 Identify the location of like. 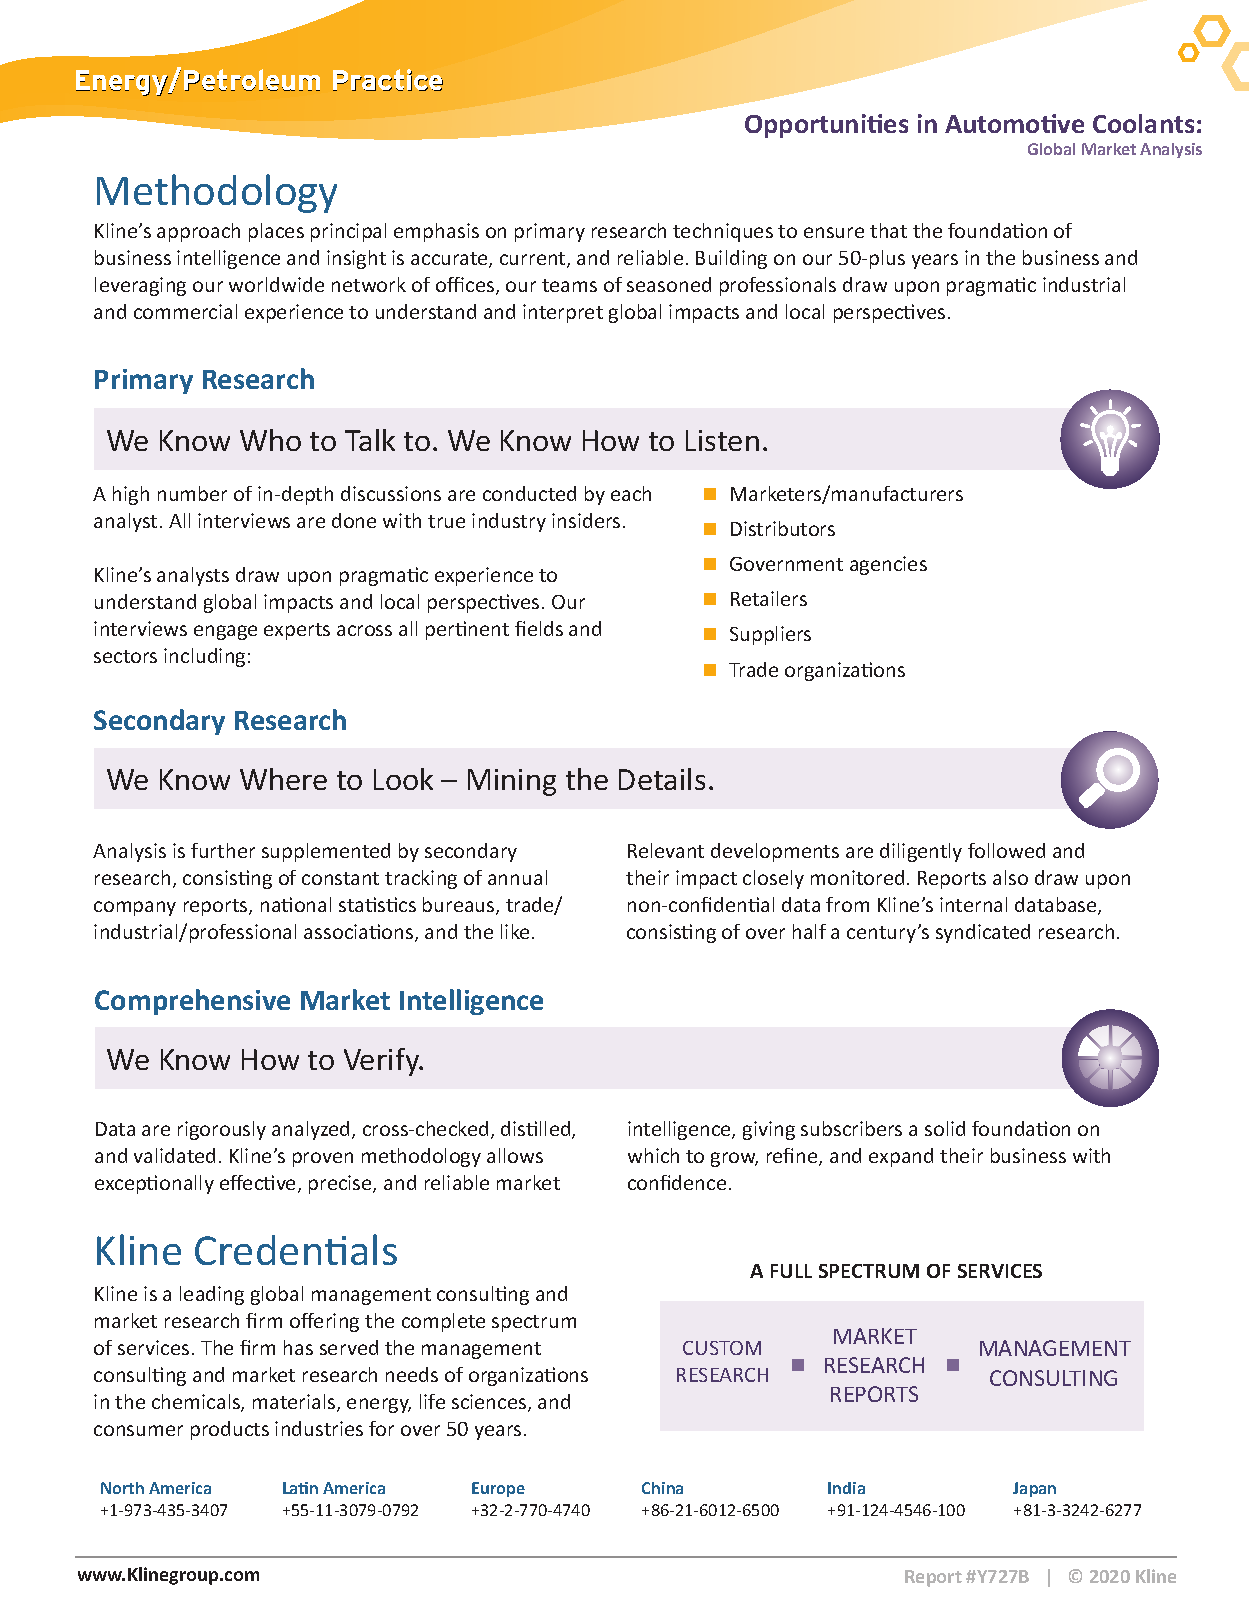
(515, 931).
